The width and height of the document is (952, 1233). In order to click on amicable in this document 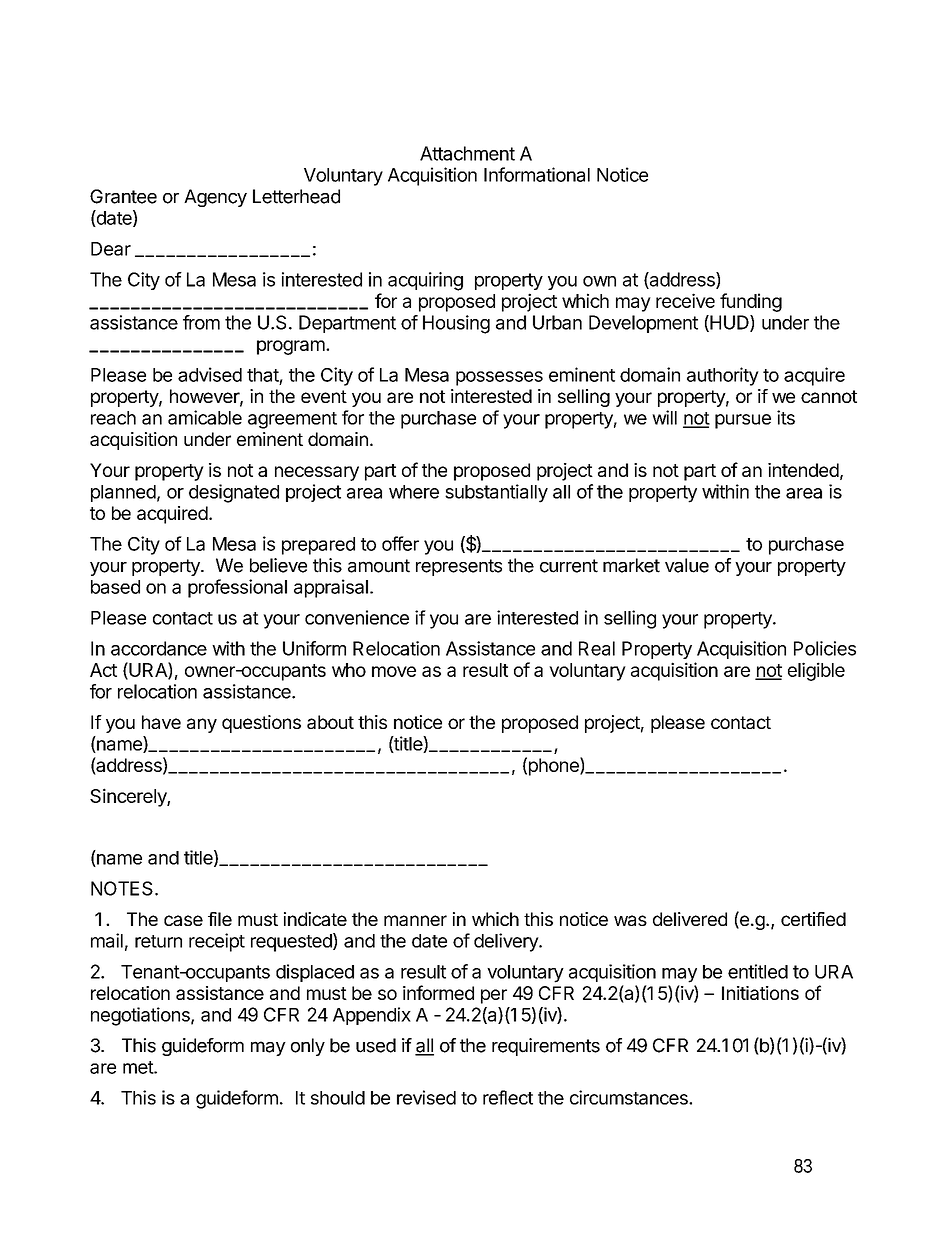, I will do `click(205, 417)`.
